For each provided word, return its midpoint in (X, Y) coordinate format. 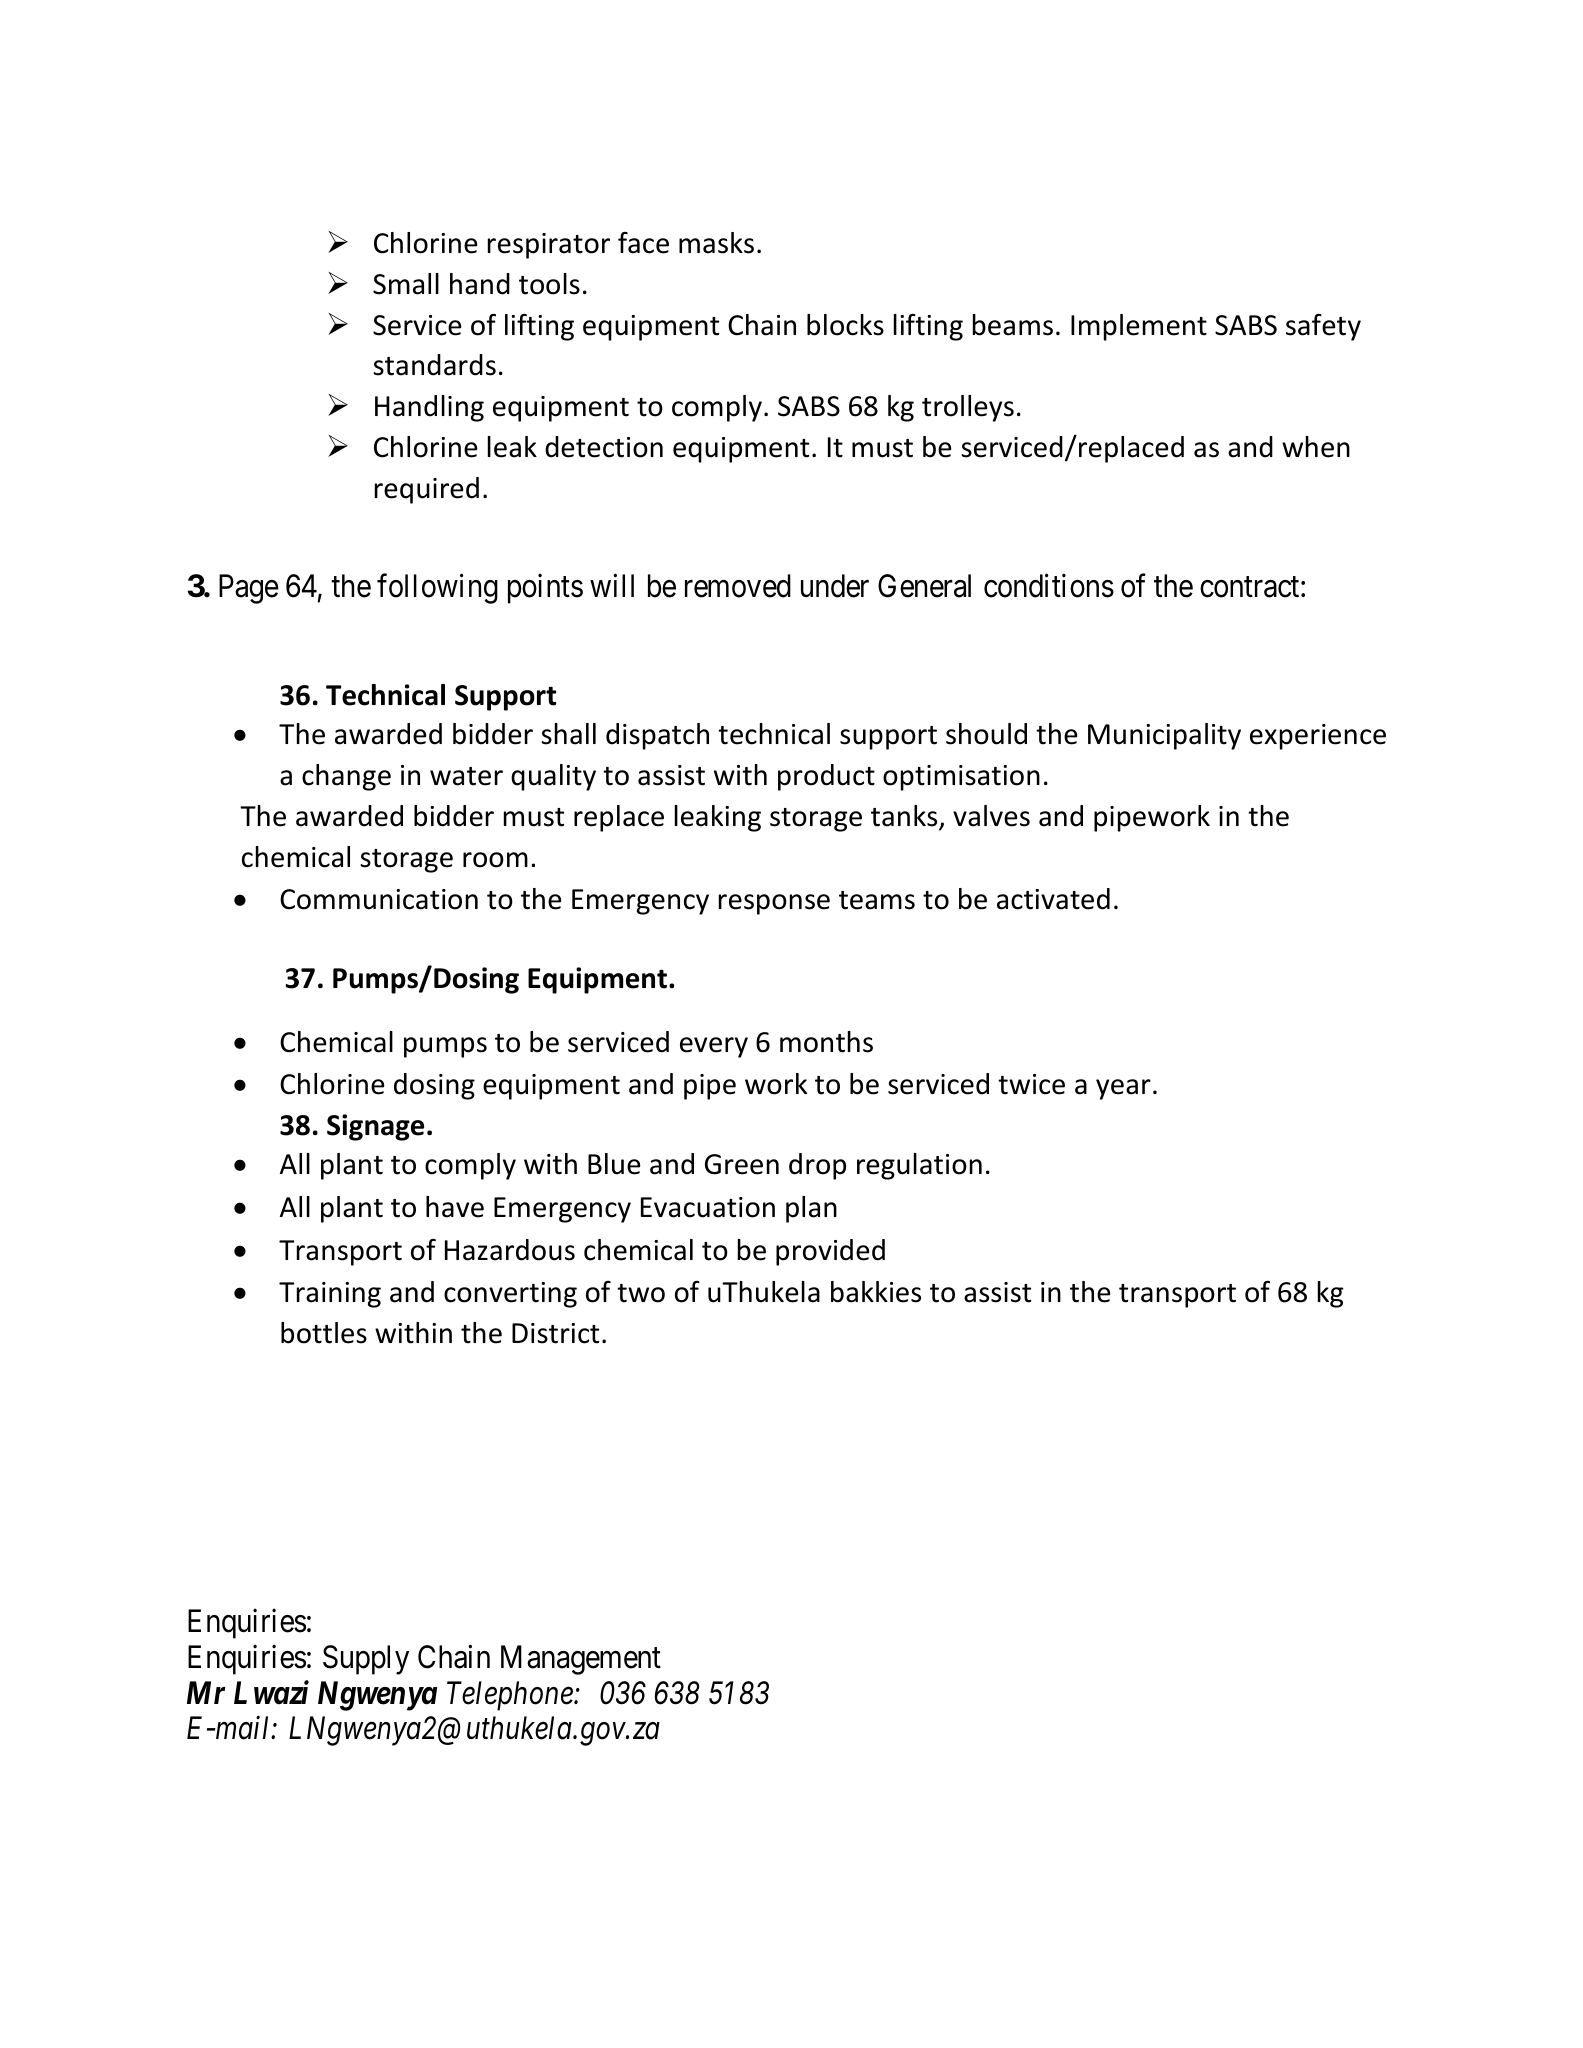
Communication (379, 899)
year (1123, 1089)
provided (830, 1252)
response (774, 904)
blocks (845, 325)
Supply (366, 1660)
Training (330, 1295)
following (437, 588)
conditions (1049, 585)
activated (1053, 899)
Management (581, 1660)
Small (406, 284)
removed (738, 586)
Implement (1139, 327)
